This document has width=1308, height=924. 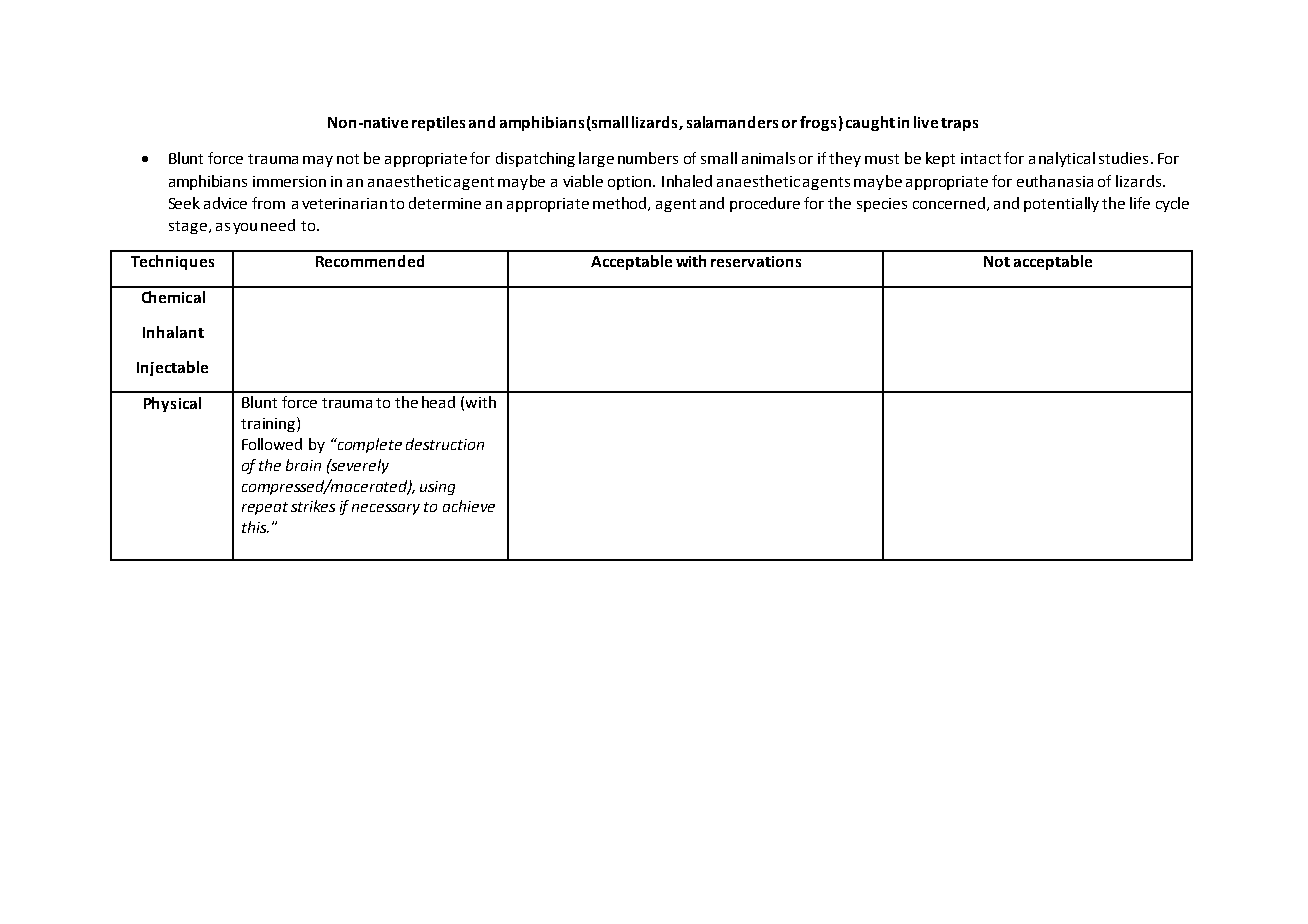 What do you see at coordinates (959, 124) in the document?
I see `traps` at bounding box center [959, 124].
